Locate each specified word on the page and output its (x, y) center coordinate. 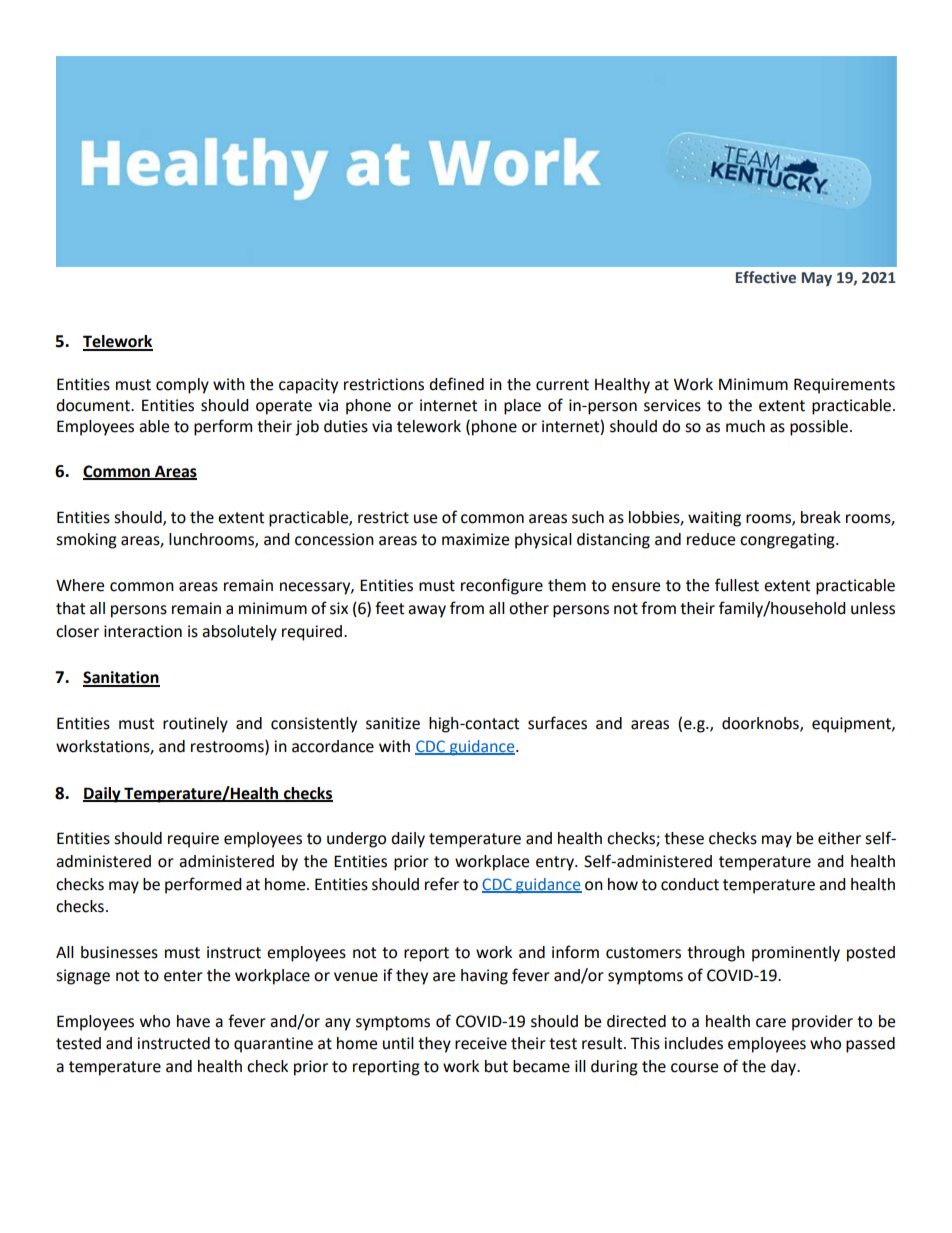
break (821, 517)
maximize (475, 539)
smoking (86, 541)
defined (456, 384)
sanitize (393, 723)
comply (182, 386)
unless (873, 608)
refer (442, 884)
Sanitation (121, 678)
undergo (356, 840)
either (839, 838)
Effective (766, 277)
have (193, 1021)
